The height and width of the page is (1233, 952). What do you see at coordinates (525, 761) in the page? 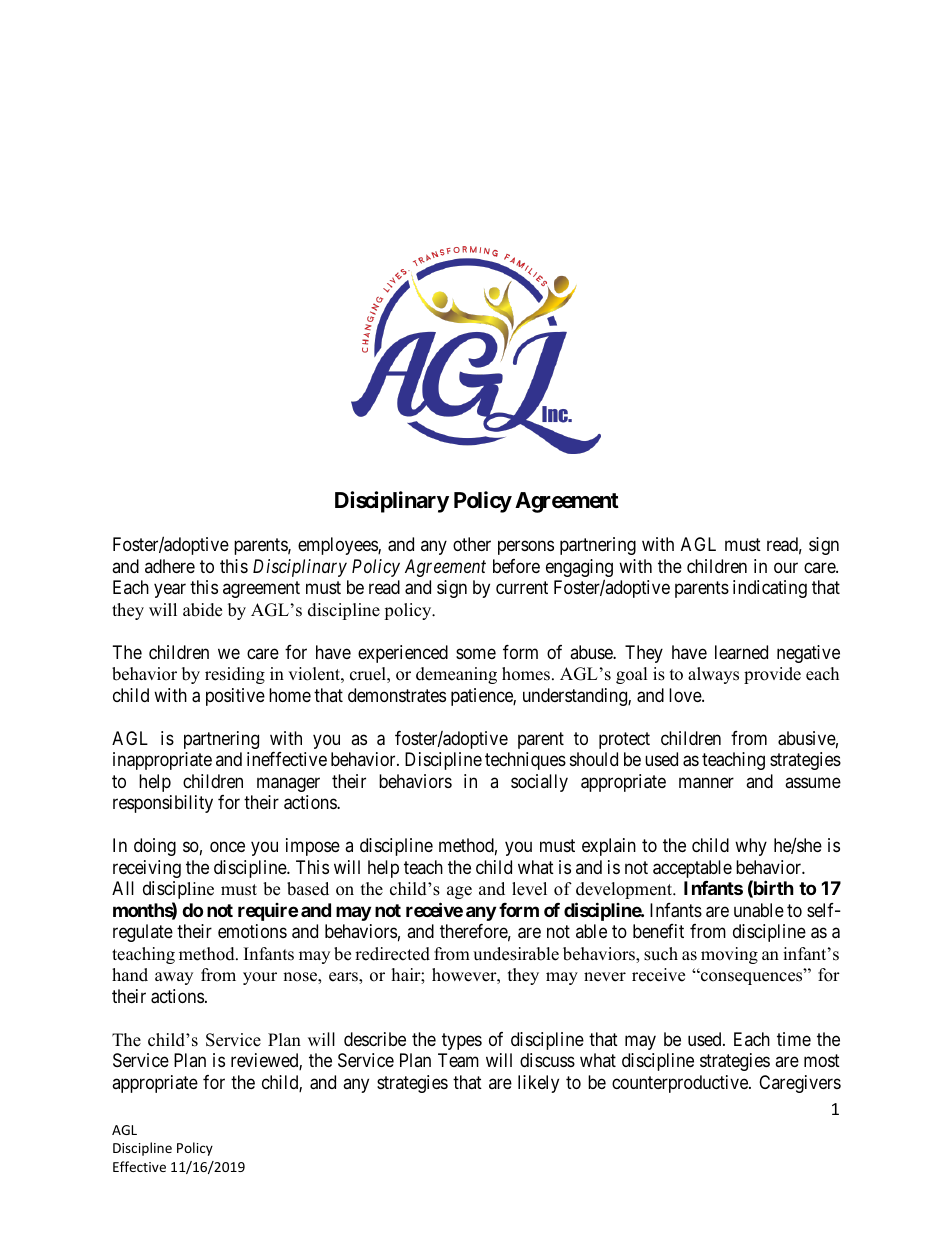
I see `techniques` at bounding box center [525, 761].
